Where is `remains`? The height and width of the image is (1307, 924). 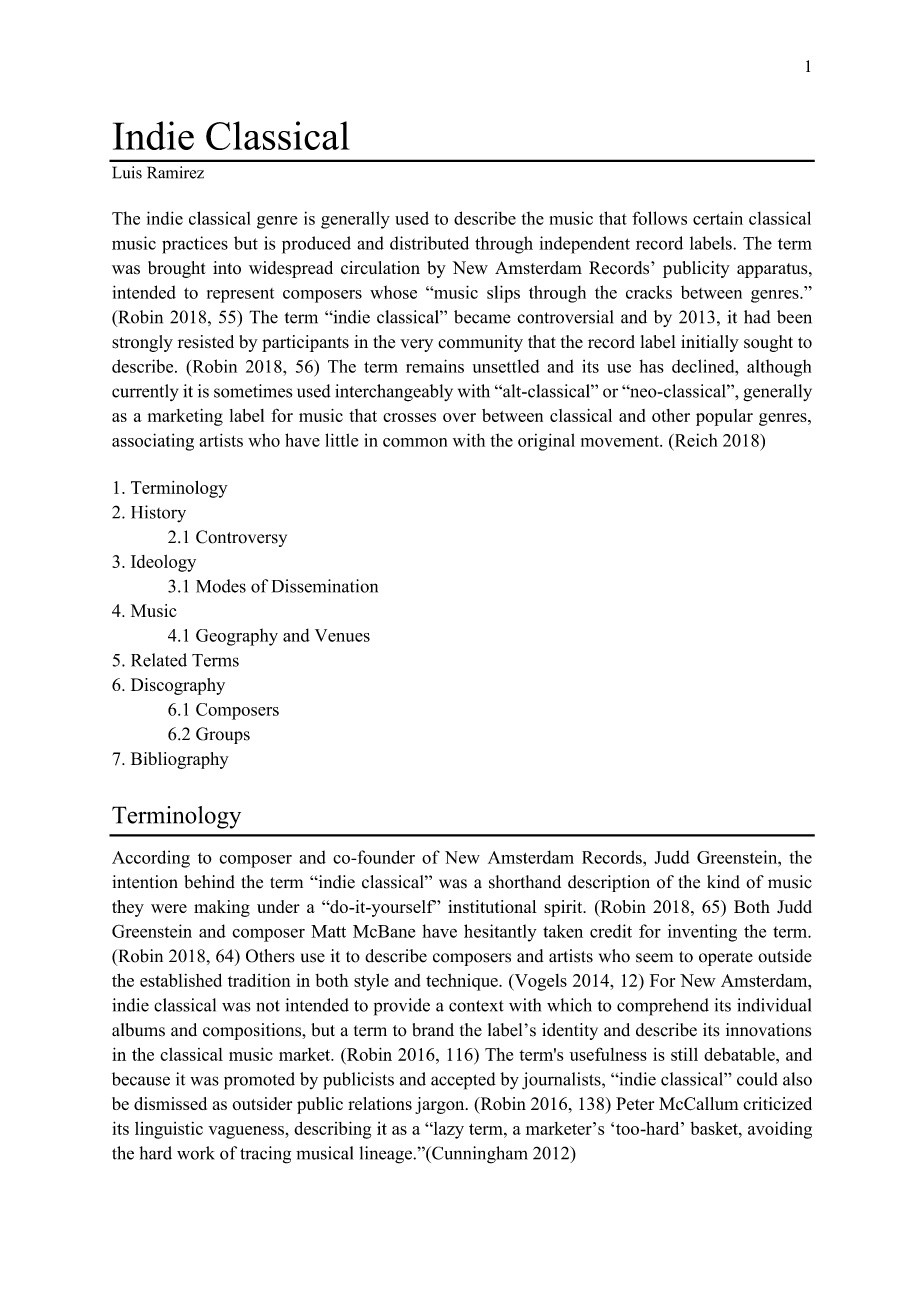 remains is located at coordinates (435, 366).
